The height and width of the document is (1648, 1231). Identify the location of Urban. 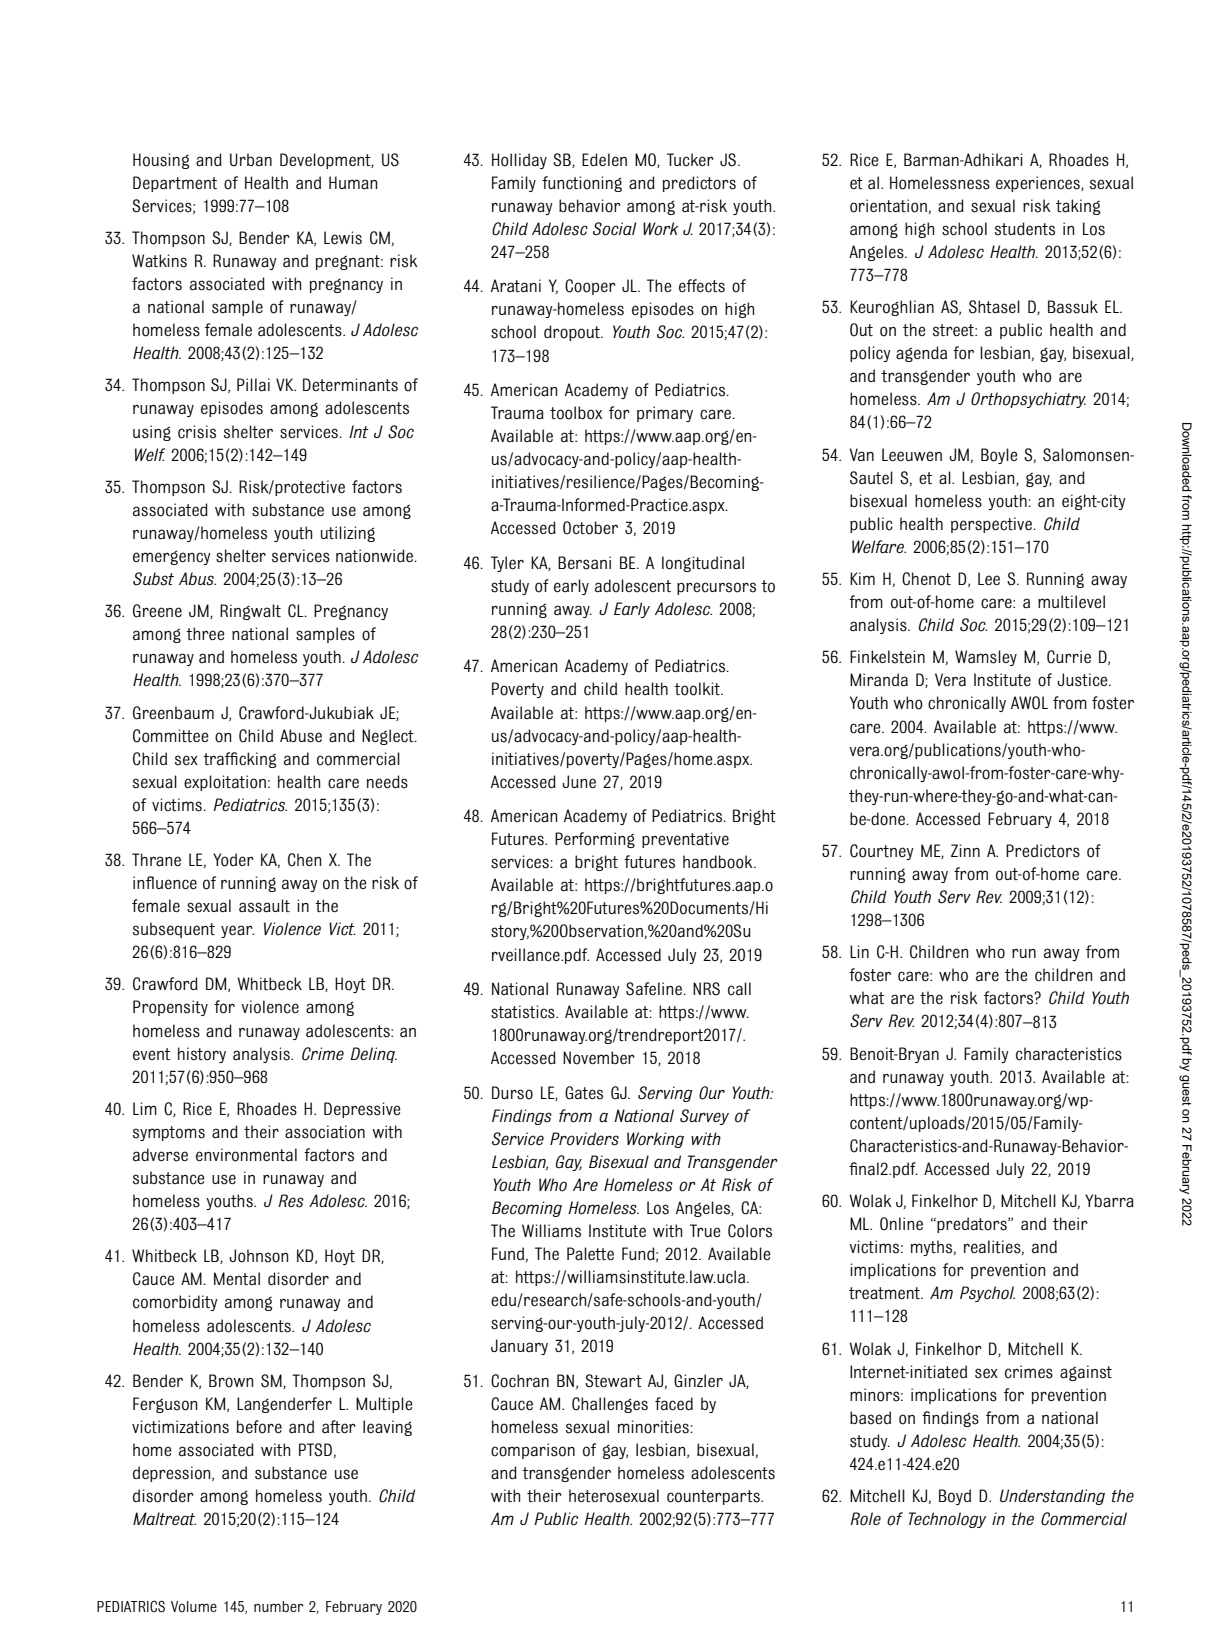
(251, 160).
